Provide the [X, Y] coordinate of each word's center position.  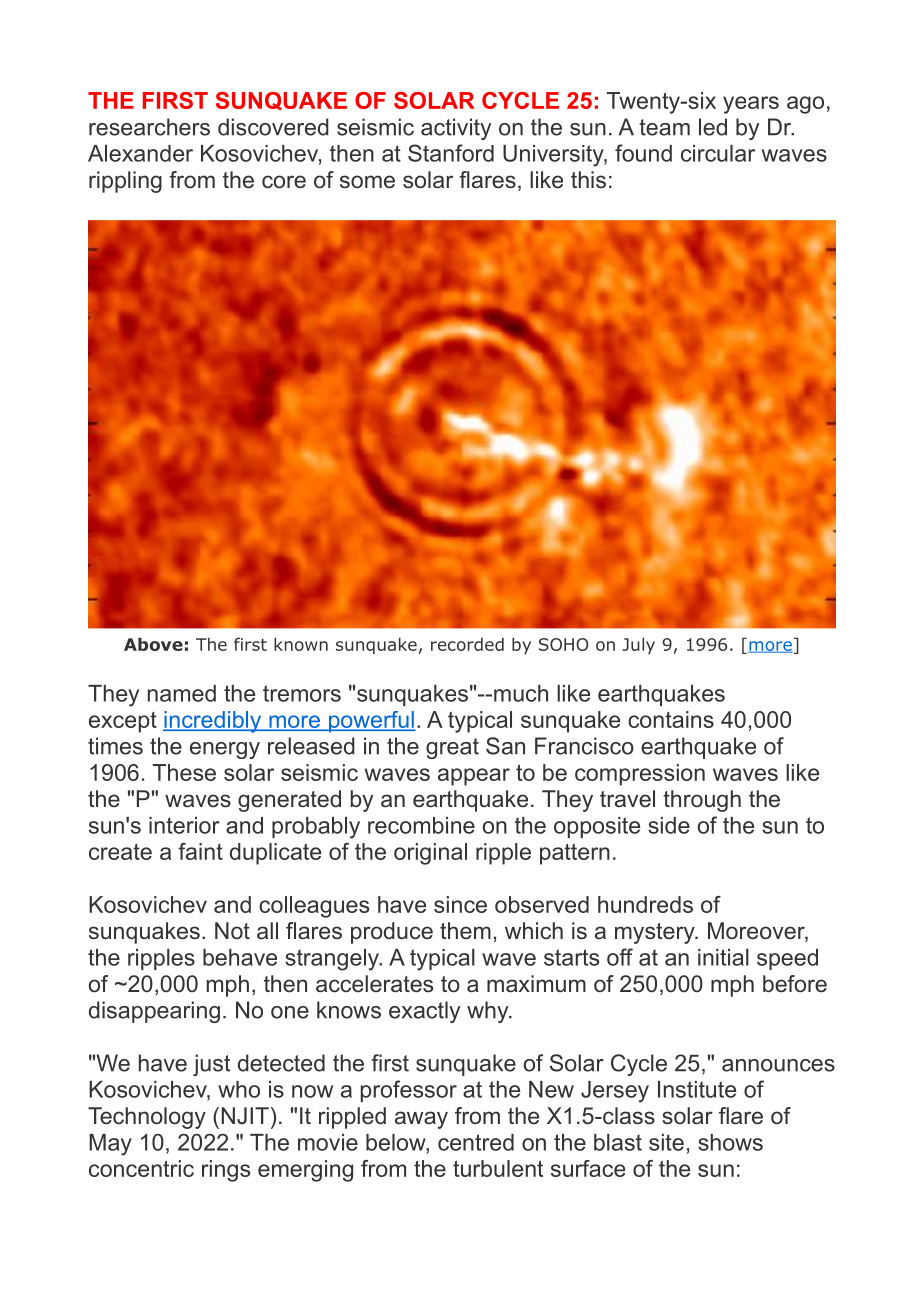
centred [476, 1142]
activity [456, 129]
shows [730, 1142]
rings [226, 1171]
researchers [149, 127]
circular [718, 153]
